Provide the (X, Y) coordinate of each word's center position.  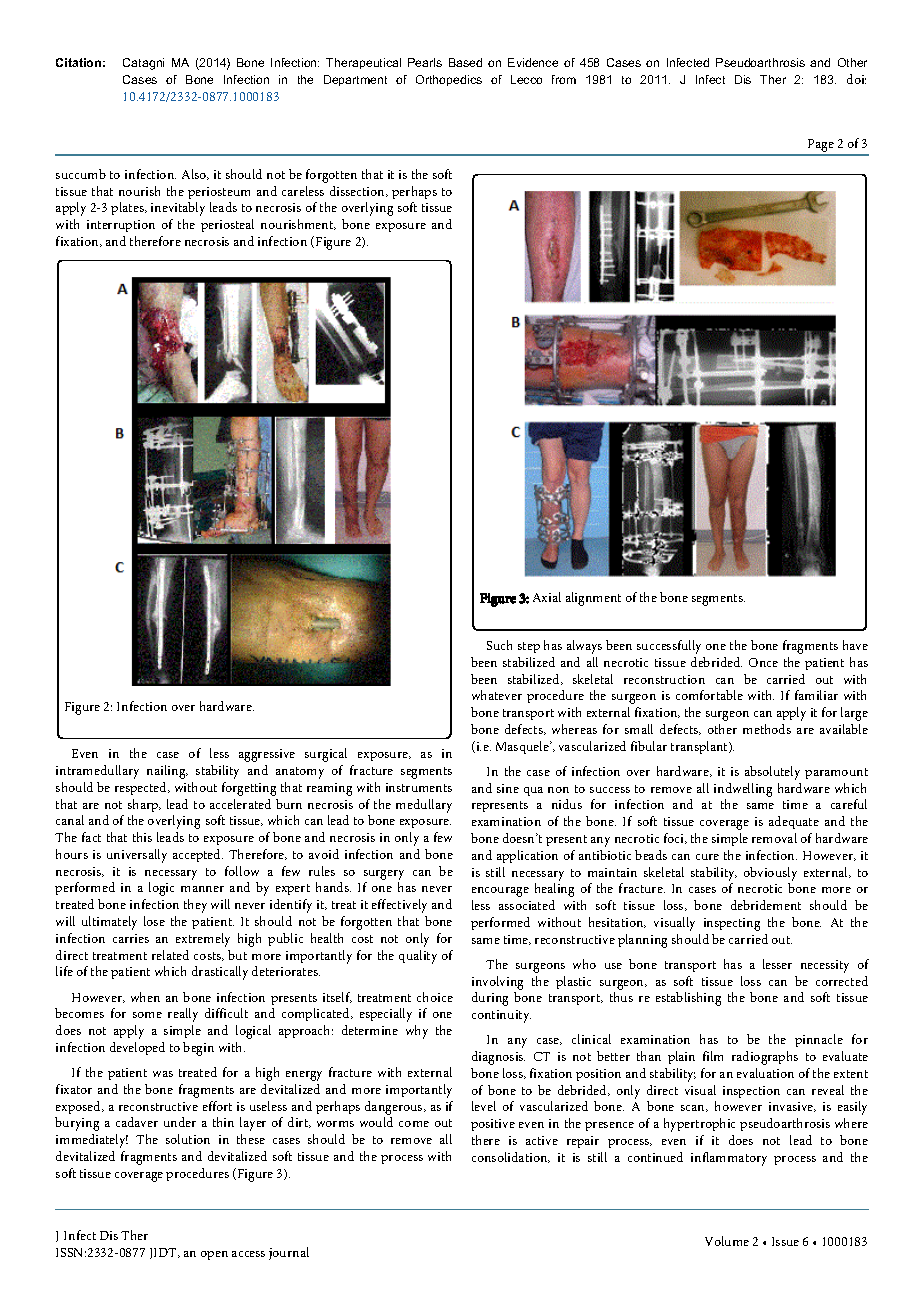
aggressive (267, 755)
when (145, 997)
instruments (419, 787)
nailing (167, 772)
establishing (688, 999)
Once (763, 662)
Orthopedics (449, 80)
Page (821, 147)
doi (856, 79)
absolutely (772, 773)
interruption (121, 226)
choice (435, 997)
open (214, 1255)
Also (195, 174)
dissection (358, 191)
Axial (547, 597)
